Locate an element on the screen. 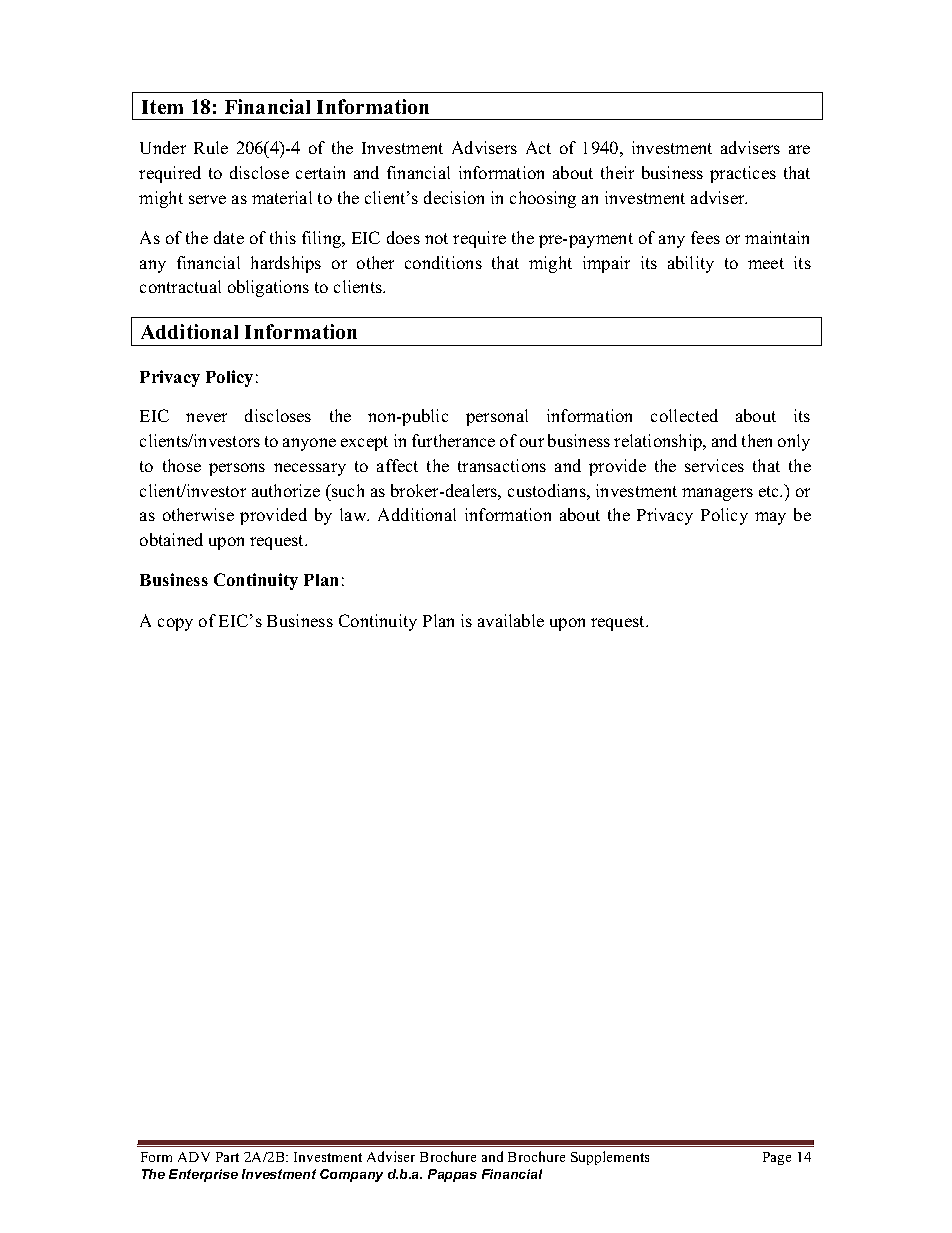 Image resolution: width=952 pixels, height=1233 pixels. decision is located at coordinates (454, 197).
